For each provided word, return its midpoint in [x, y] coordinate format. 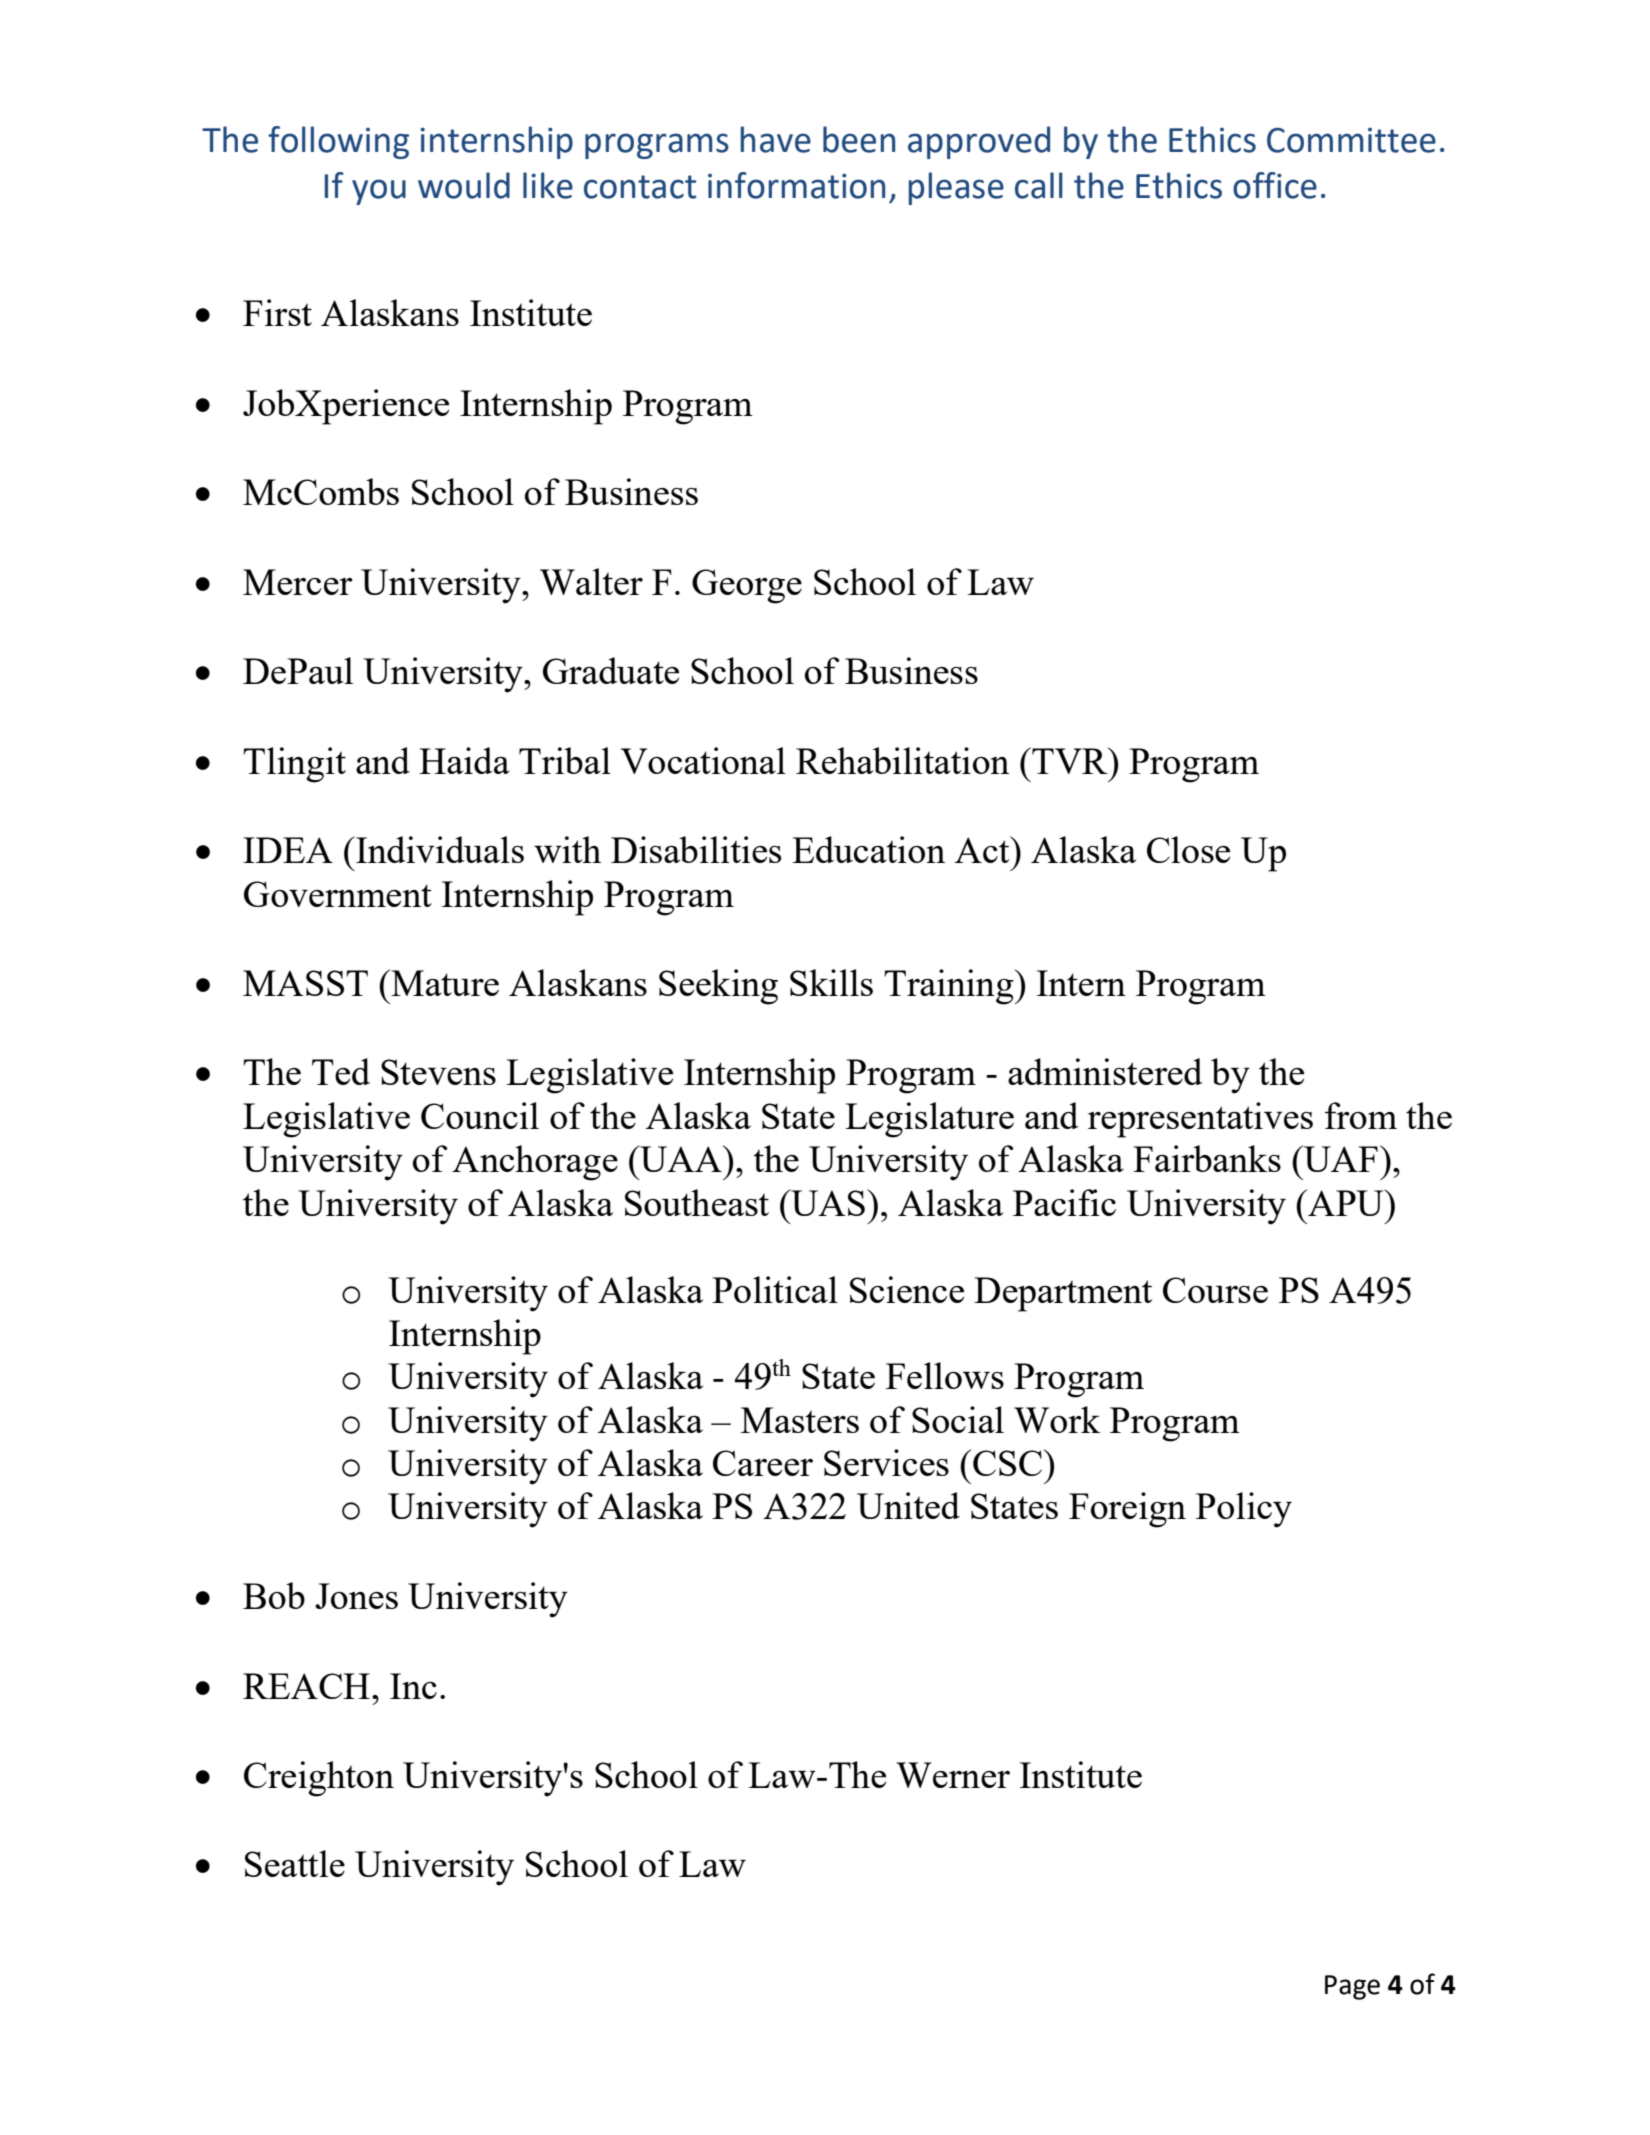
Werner [953, 1775]
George [747, 586]
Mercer [298, 582]
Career [763, 1463]
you [379, 192]
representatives [1200, 1120]
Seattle [295, 1863]
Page [1352, 1987]
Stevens [438, 1072]
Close [1188, 849]
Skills [831, 982]
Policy [1244, 1510]
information [796, 185]
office [1275, 185]
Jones [356, 1596]
